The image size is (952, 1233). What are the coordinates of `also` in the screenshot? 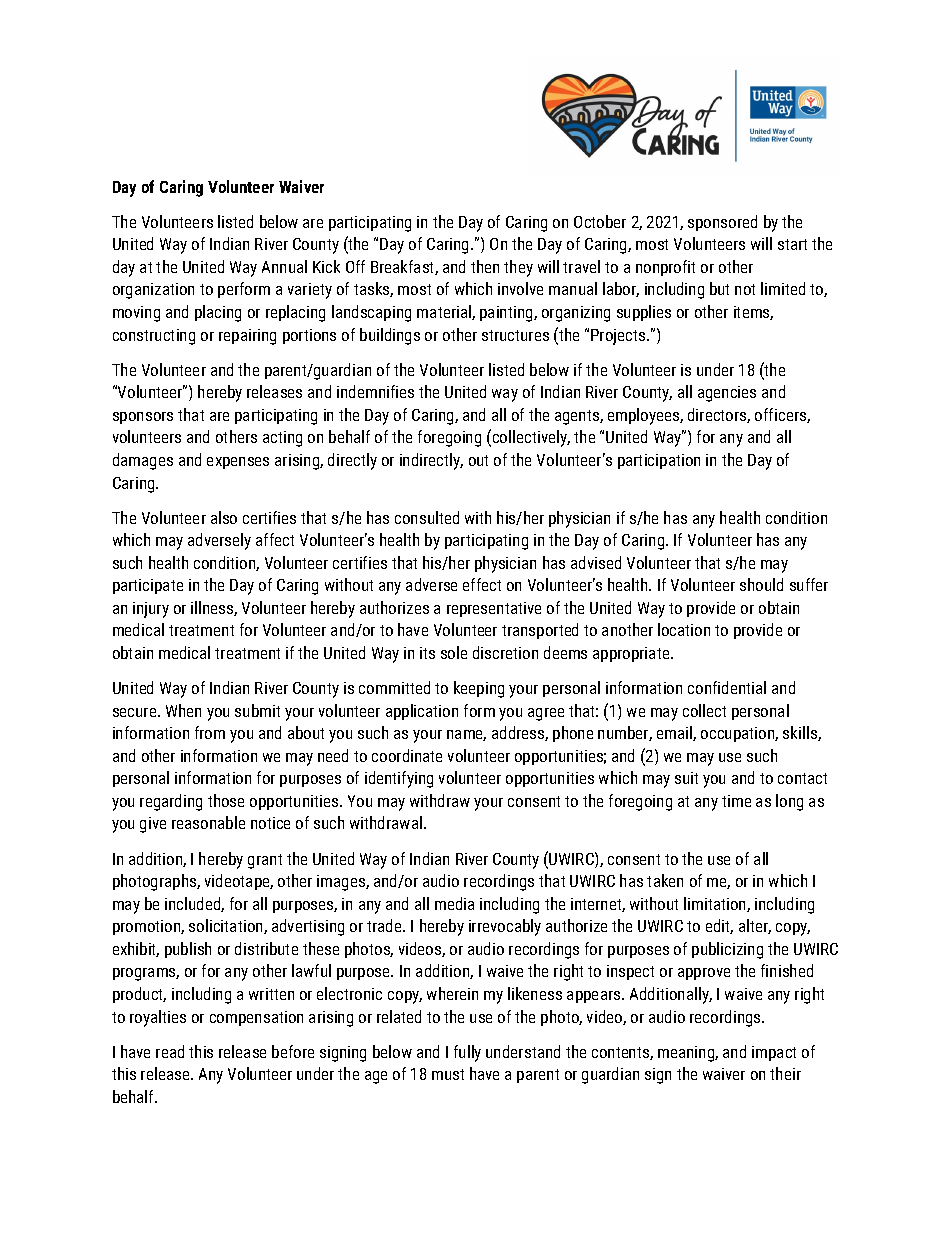 It's located at (224, 517).
